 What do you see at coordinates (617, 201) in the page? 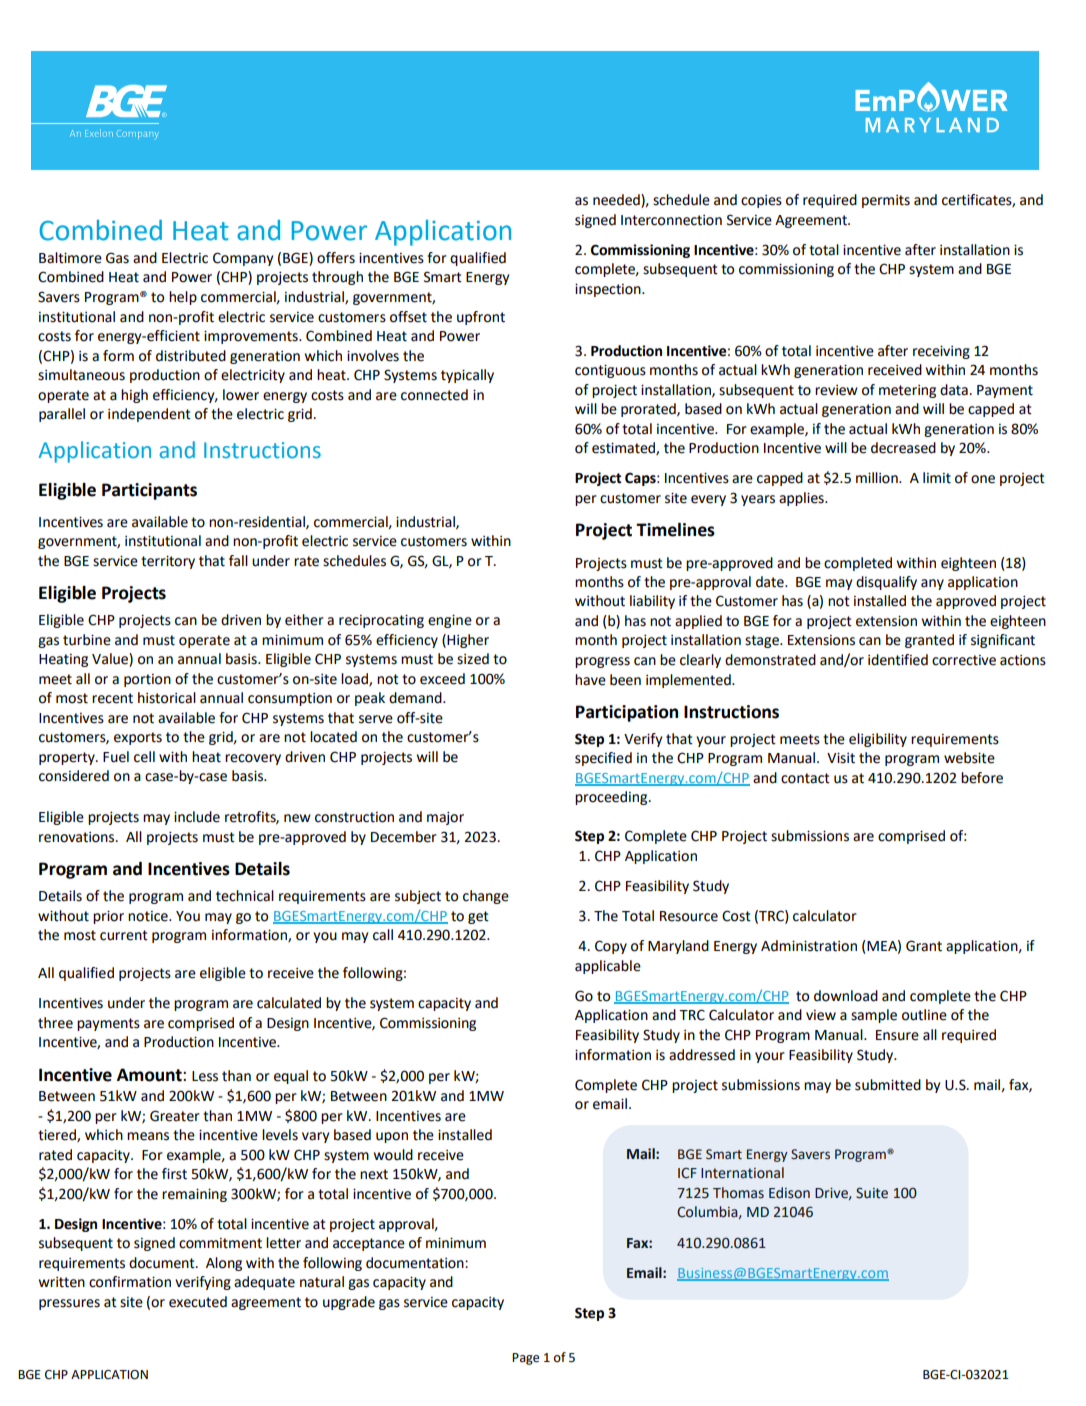
I see `needed` at bounding box center [617, 201].
